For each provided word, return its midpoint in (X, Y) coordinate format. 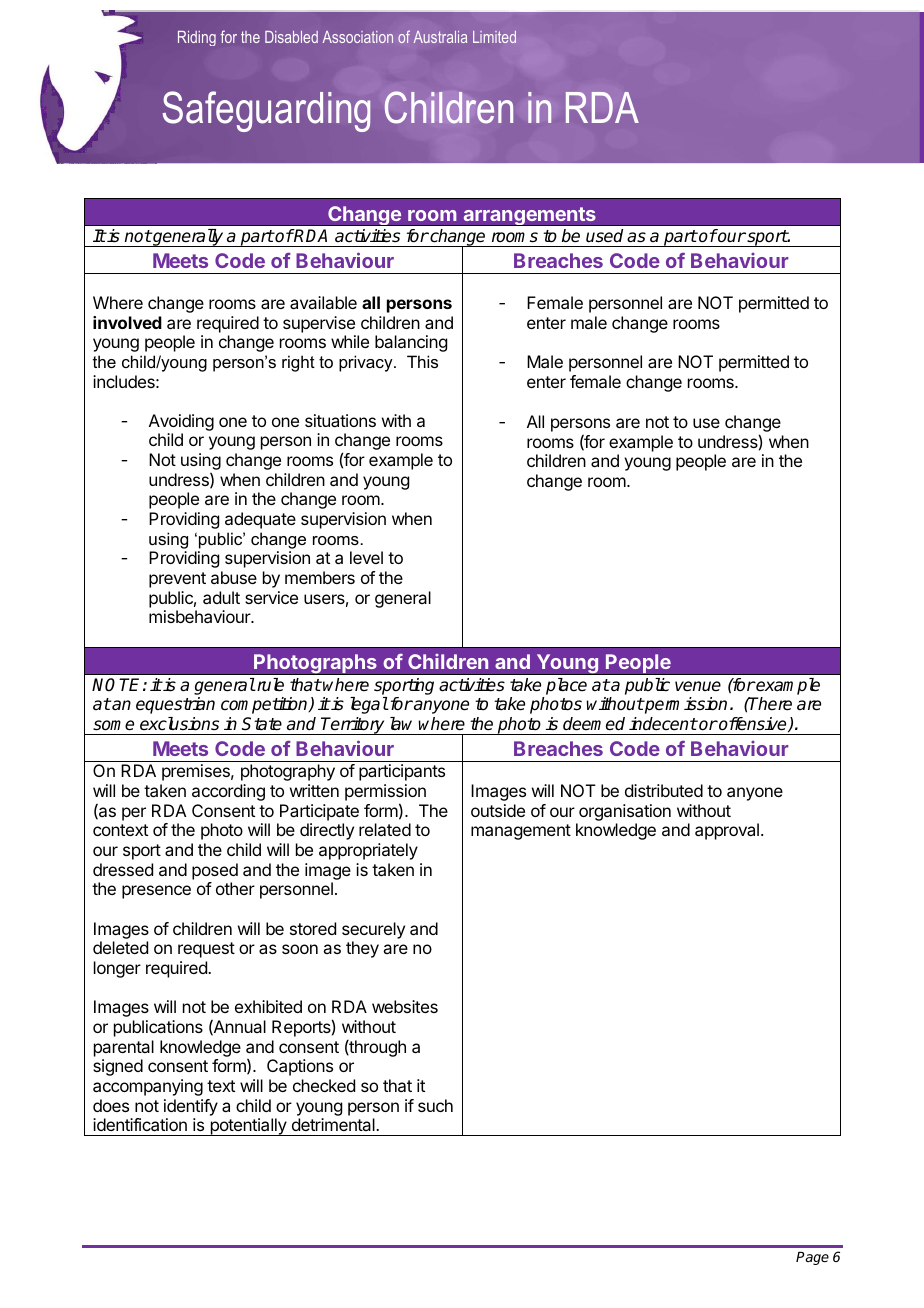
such (435, 1105)
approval (727, 831)
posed (215, 871)
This (422, 361)
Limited (494, 37)
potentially (248, 1127)
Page (812, 1258)
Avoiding (181, 424)
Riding (197, 38)
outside (498, 810)
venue (698, 686)
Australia (440, 37)
